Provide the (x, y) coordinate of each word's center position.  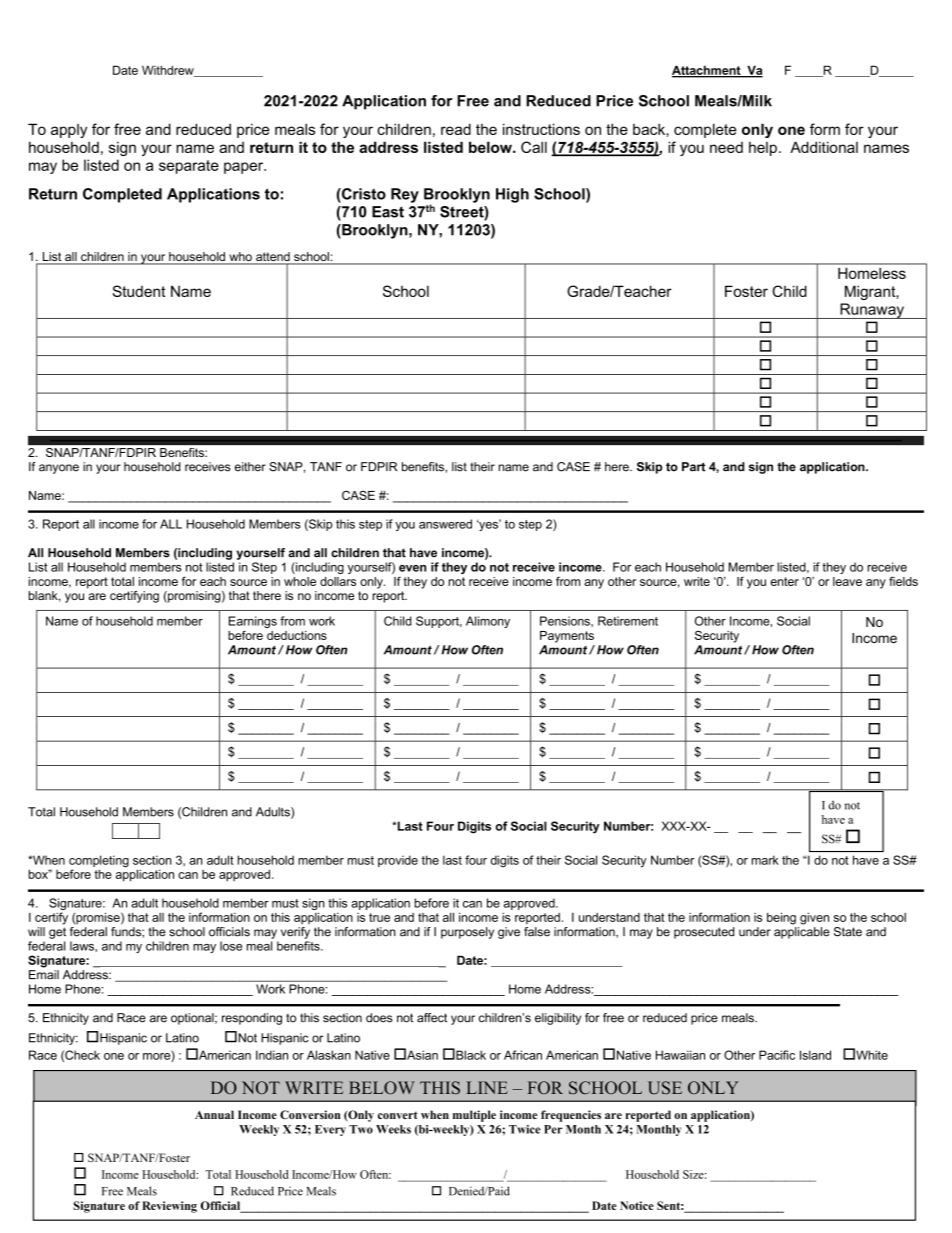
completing (99, 862)
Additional (824, 147)
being (781, 918)
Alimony (488, 622)
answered (445, 524)
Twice (524, 1129)
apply (69, 131)
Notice (637, 1205)
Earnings (253, 623)
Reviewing (169, 1207)
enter (785, 581)
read (456, 129)
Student (139, 291)
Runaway (872, 311)
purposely (467, 933)
